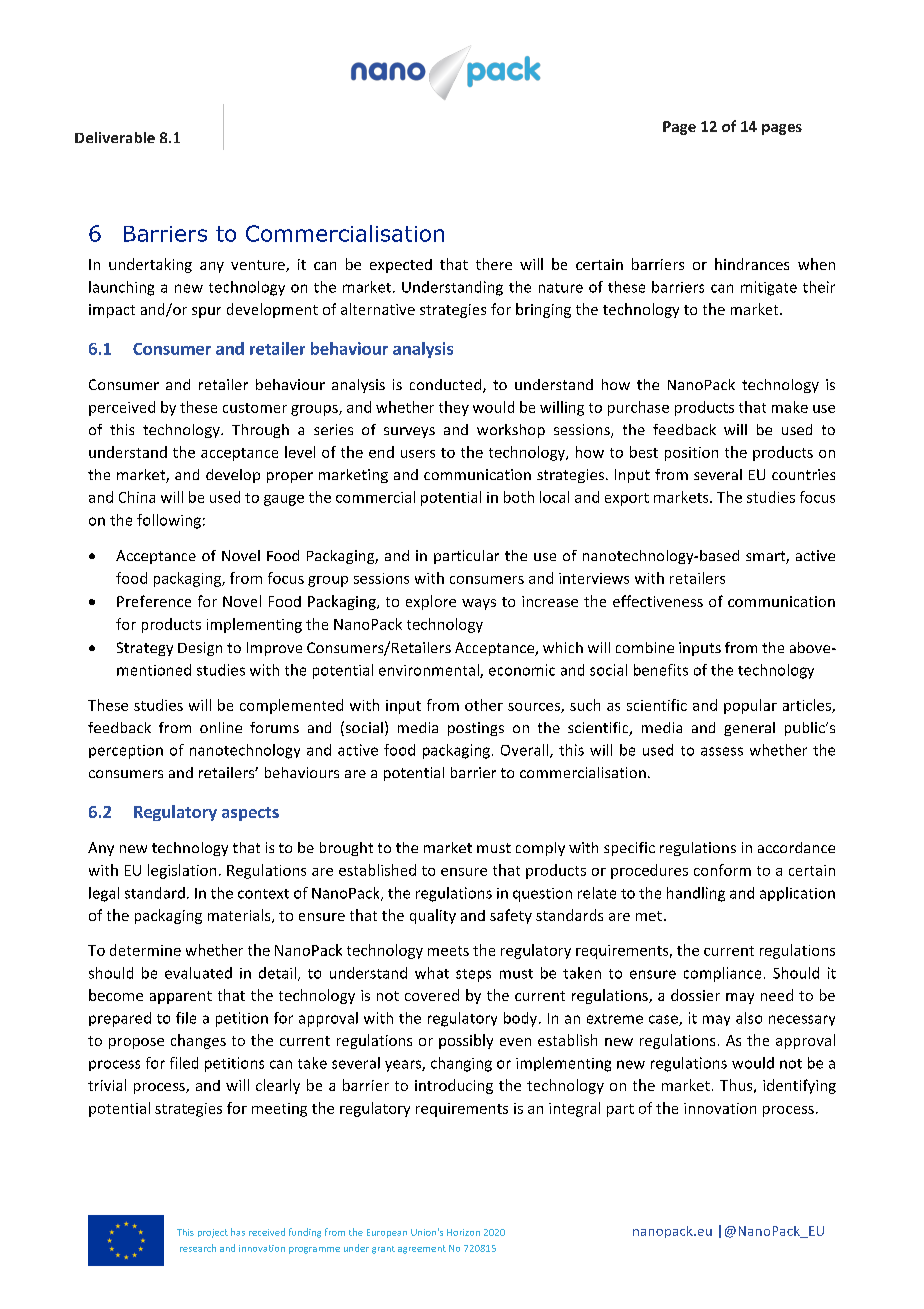  Describe the element at coordinates (722, 870) in the screenshot. I see `conform` at that location.
